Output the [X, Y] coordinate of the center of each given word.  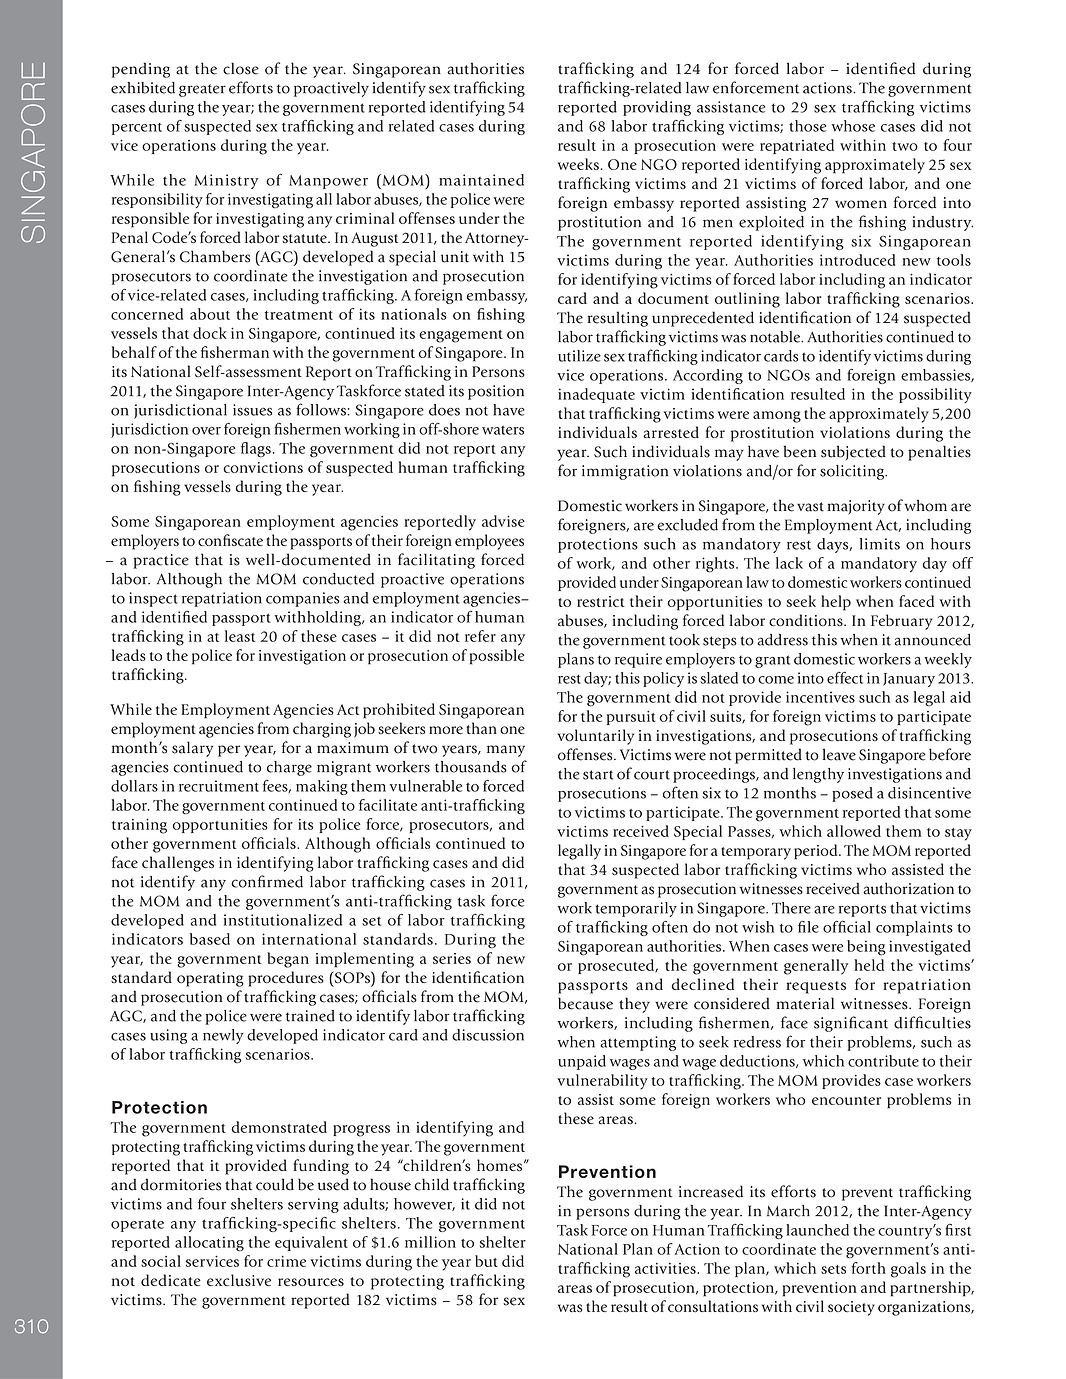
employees [489, 542]
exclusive [239, 1280]
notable [776, 337]
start [598, 775]
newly [223, 1036]
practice [161, 561]
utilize [579, 356]
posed [852, 794]
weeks [578, 164]
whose [853, 126]
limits [880, 544]
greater [202, 90]
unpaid [582, 1062]
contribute [883, 1061]
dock [210, 333]
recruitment [219, 786]
